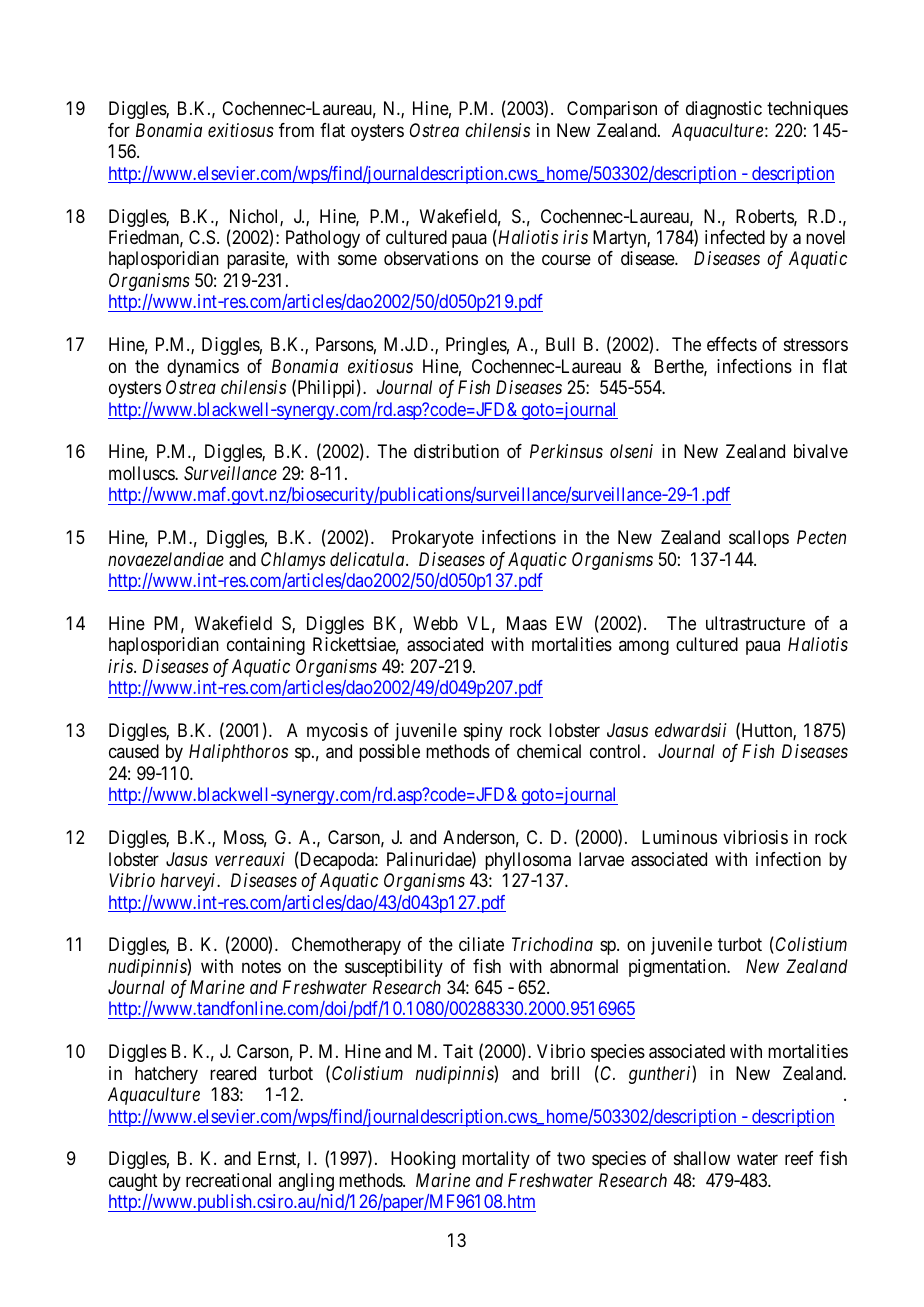  What do you see at coordinates (560, 344) in the screenshot?
I see `Bull` at bounding box center [560, 344].
